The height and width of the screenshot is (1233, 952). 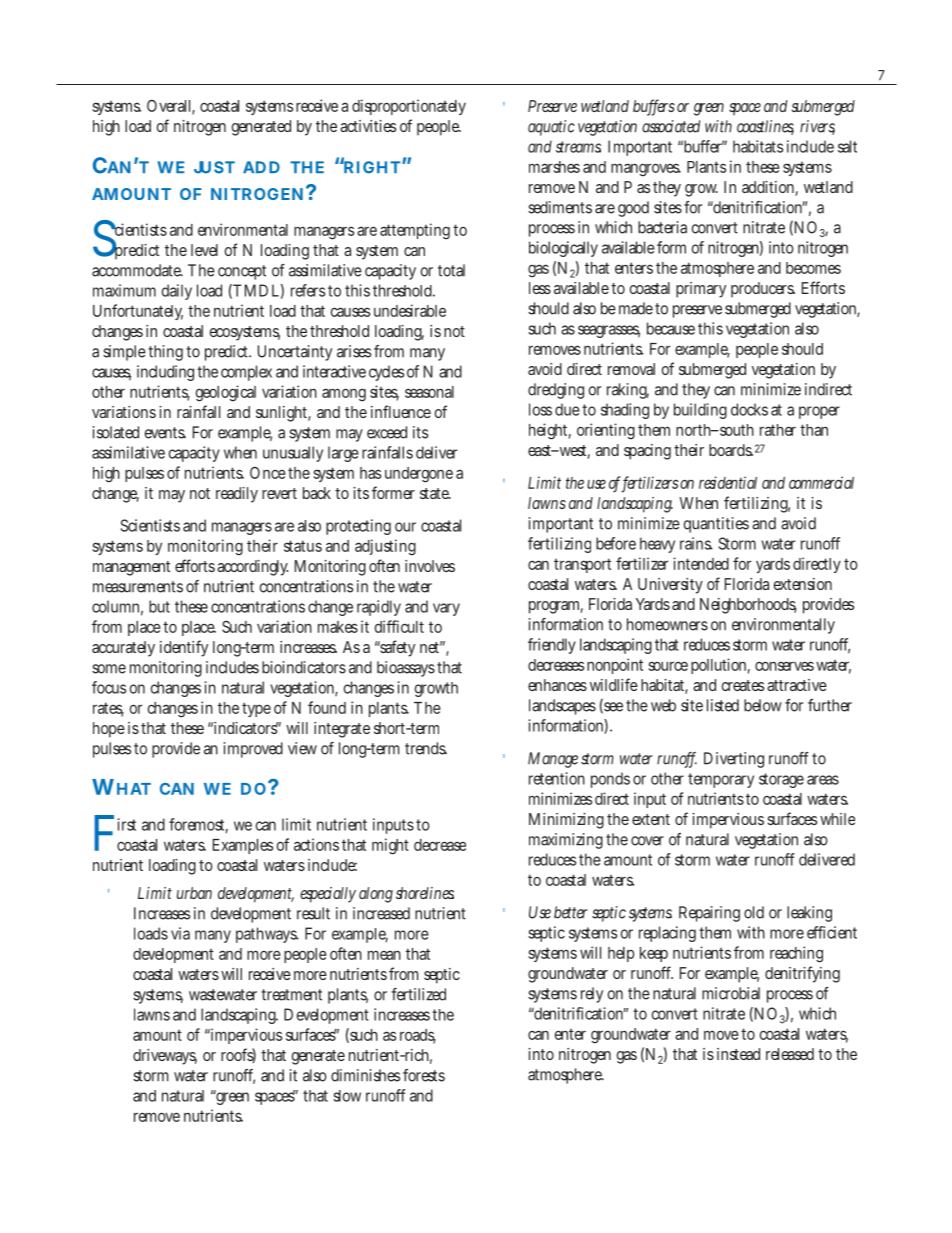 I want to click on level, so click(x=204, y=250).
